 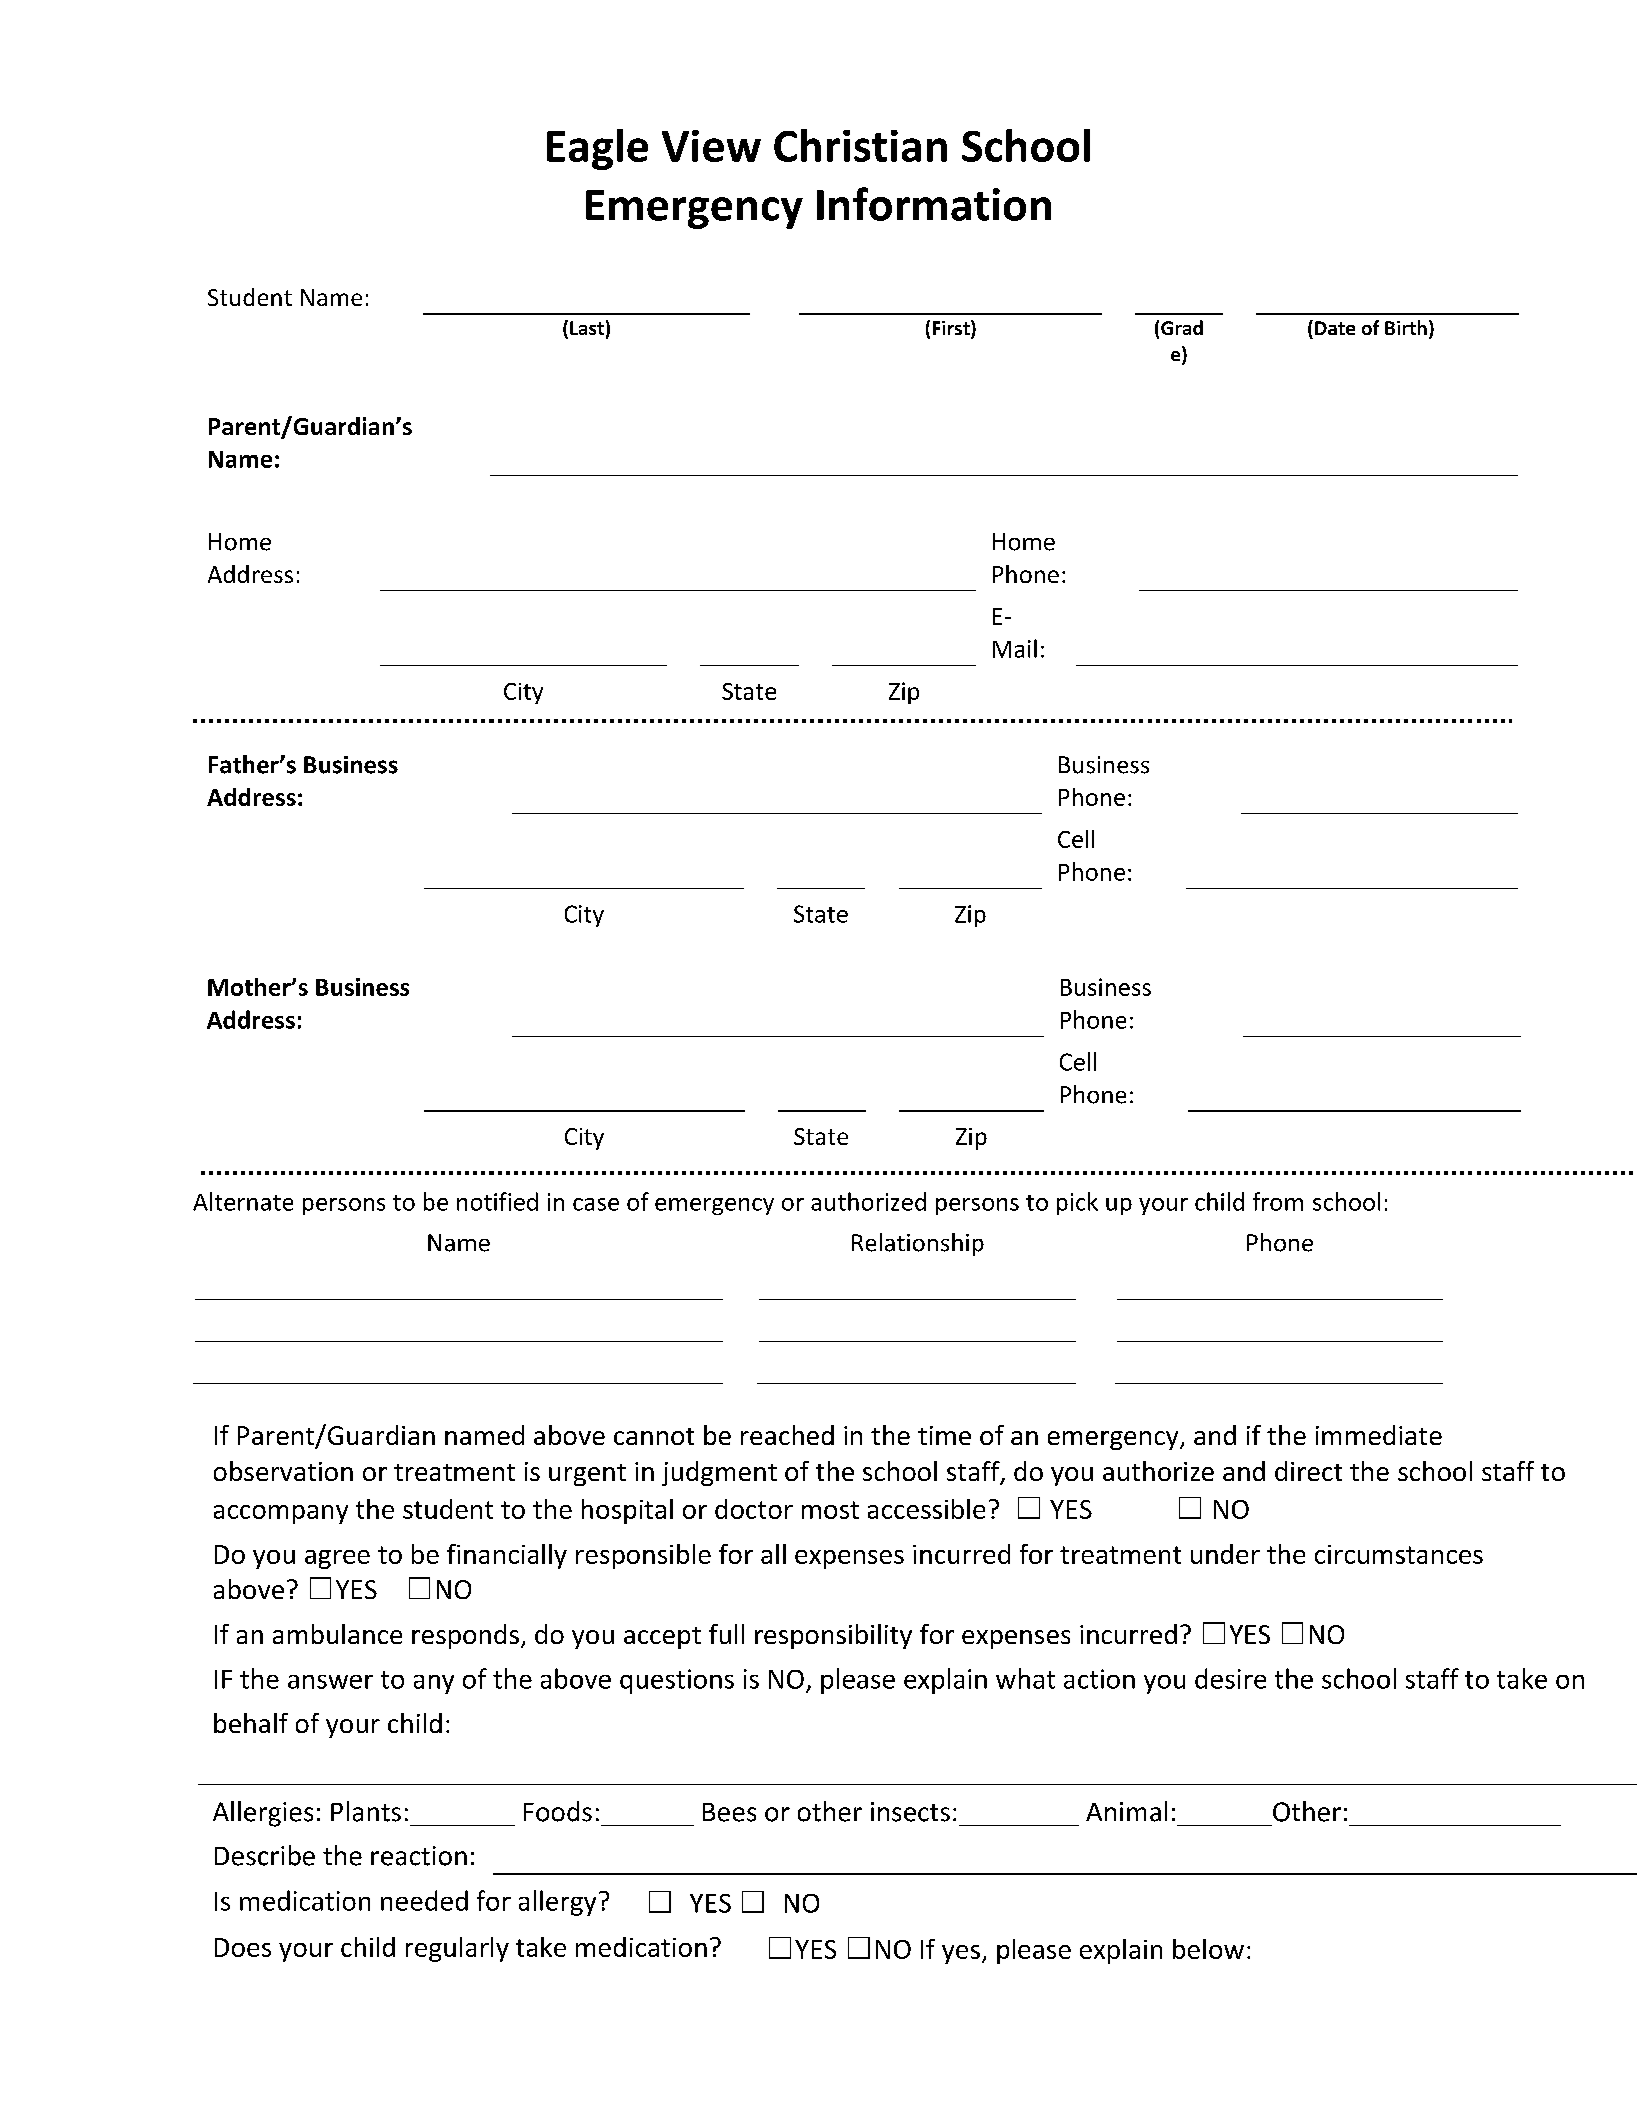 What do you see at coordinates (424, 1900) in the screenshot?
I see `needed` at bounding box center [424, 1900].
